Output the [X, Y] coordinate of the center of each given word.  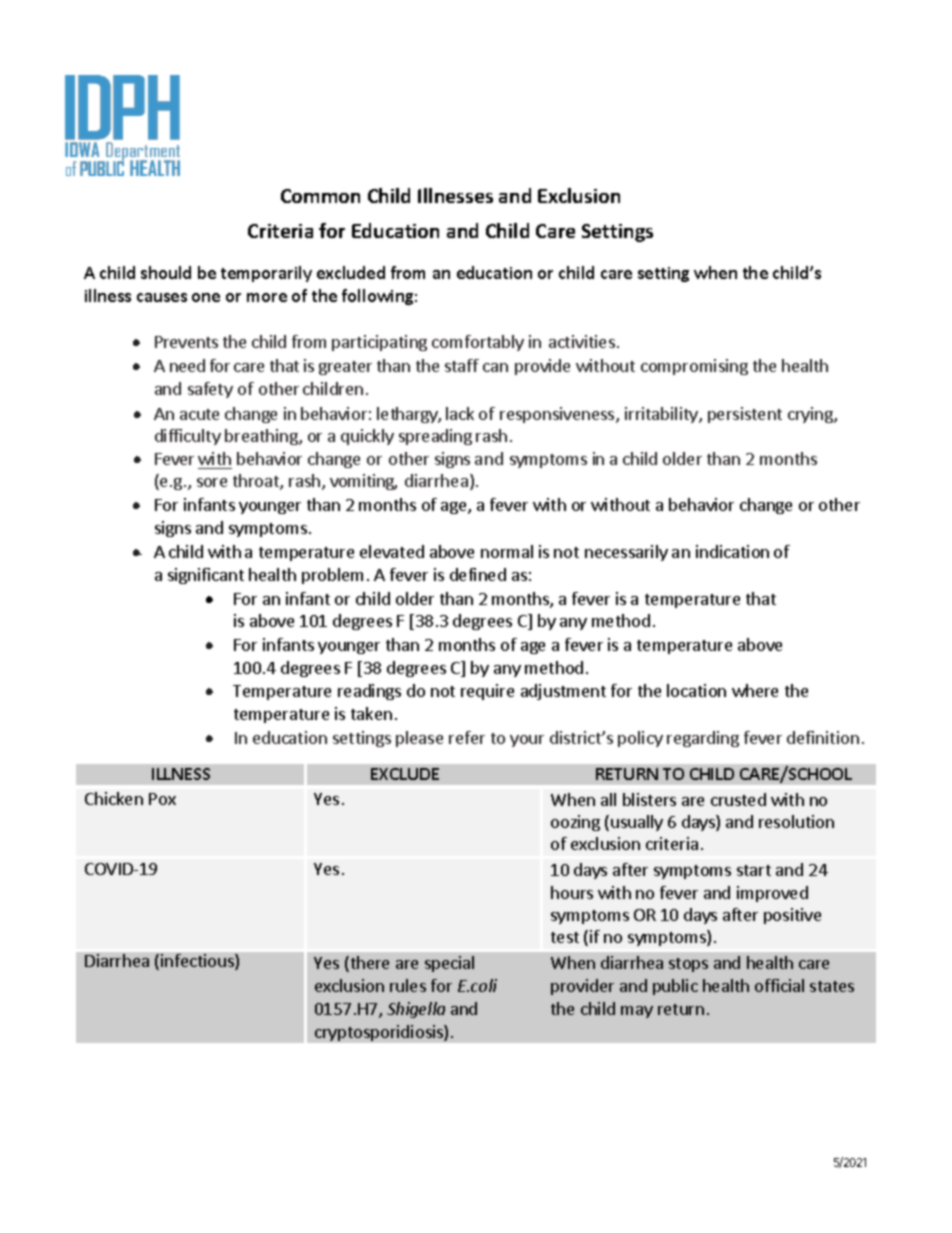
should [166, 272]
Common [320, 196]
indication [732, 551]
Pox [162, 799]
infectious [198, 962]
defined [478, 574]
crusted [738, 799]
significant [206, 576]
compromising [694, 367]
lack [460, 413]
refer [467, 737]
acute [199, 414]
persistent [745, 415]
